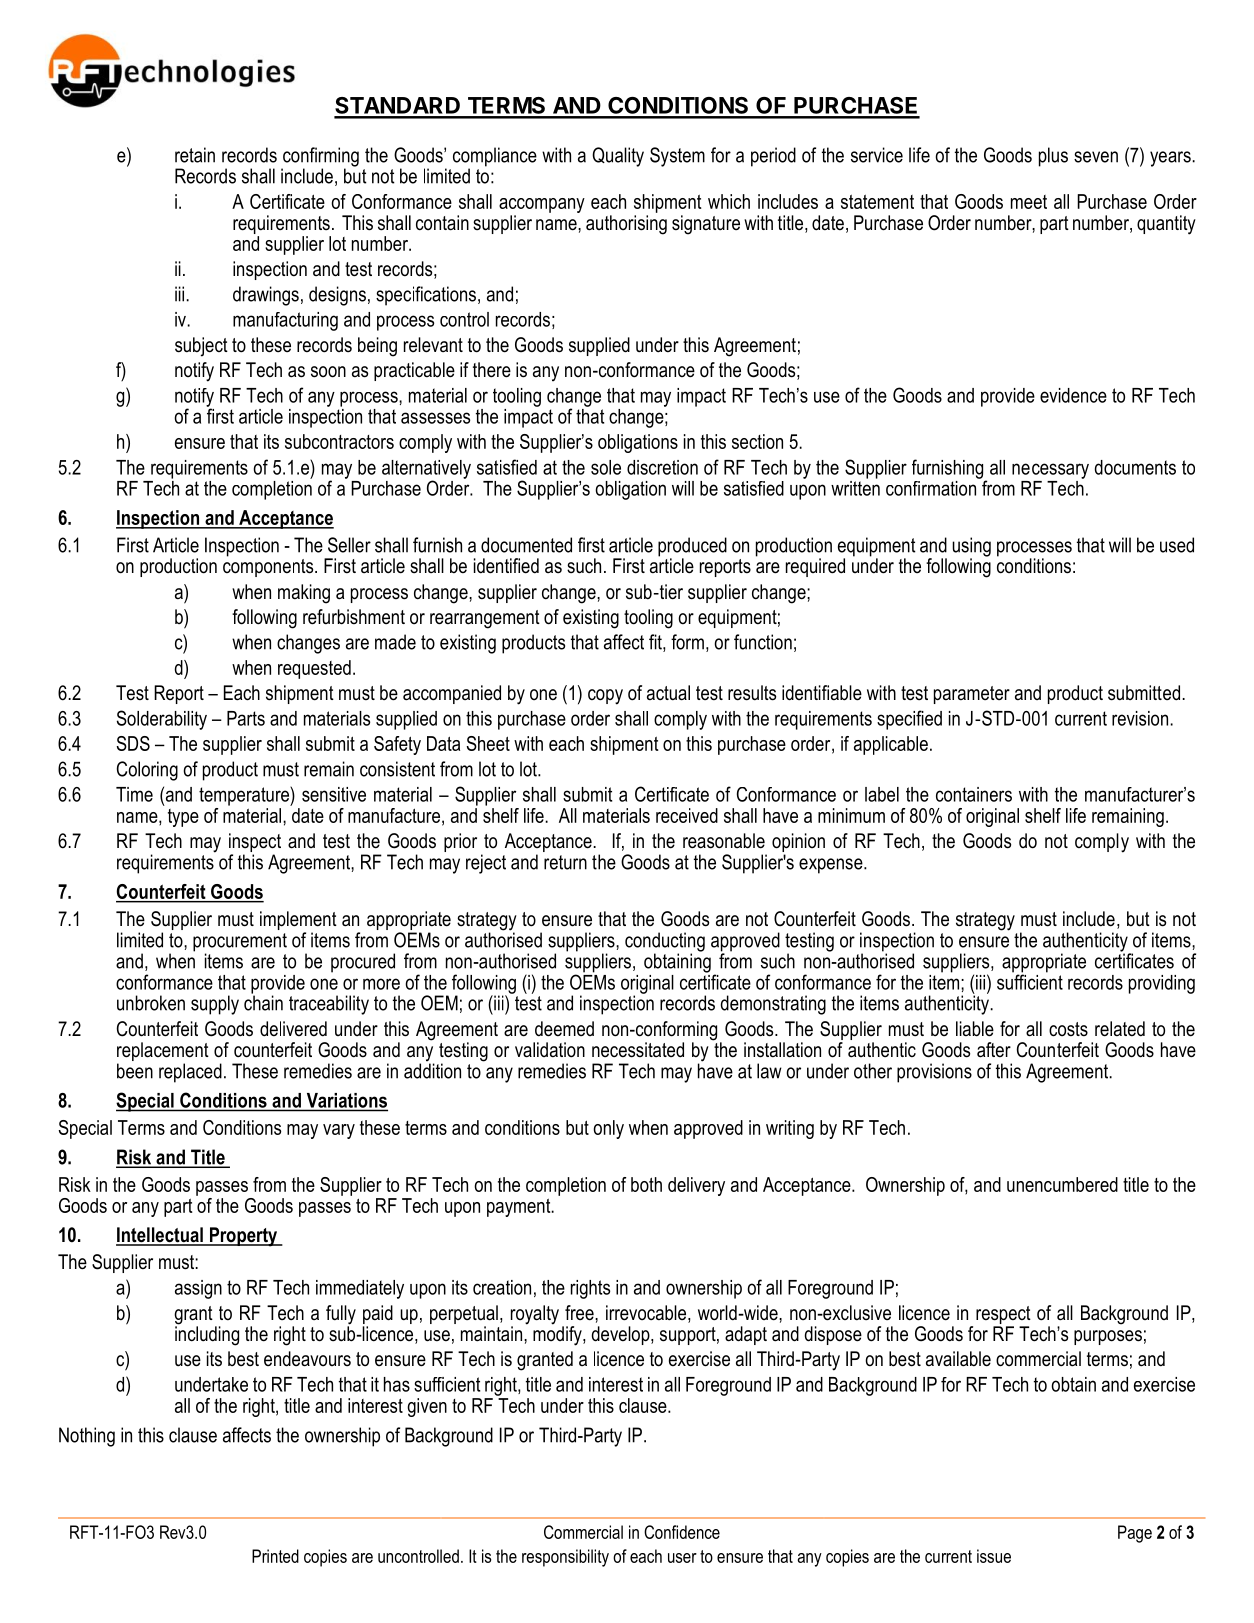 This screenshot has width=1254, height=1623. What do you see at coordinates (243, 1237) in the screenshot?
I see `Property` at bounding box center [243, 1237].
